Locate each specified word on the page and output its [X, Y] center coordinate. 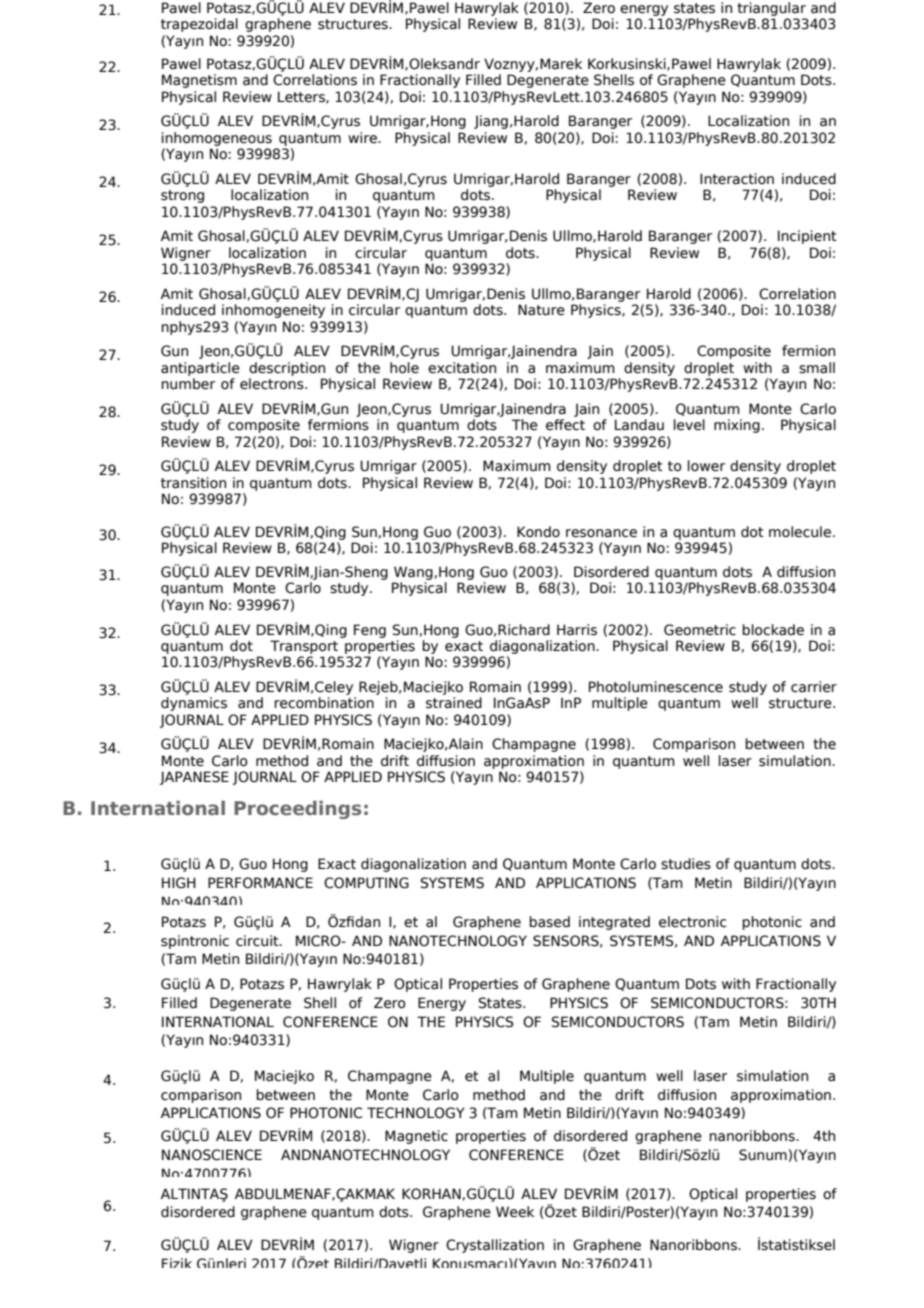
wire [363, 138]
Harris [577, 630]
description [287, 369]
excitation [462, 368]
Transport [304, 647]
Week [515, 1212]
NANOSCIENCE [212, 1155]
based [549, 922]
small [817, 368]
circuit [258, 941]
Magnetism [199, 81]
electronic [693, 922]
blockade [773, 630]
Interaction [737, 179]
